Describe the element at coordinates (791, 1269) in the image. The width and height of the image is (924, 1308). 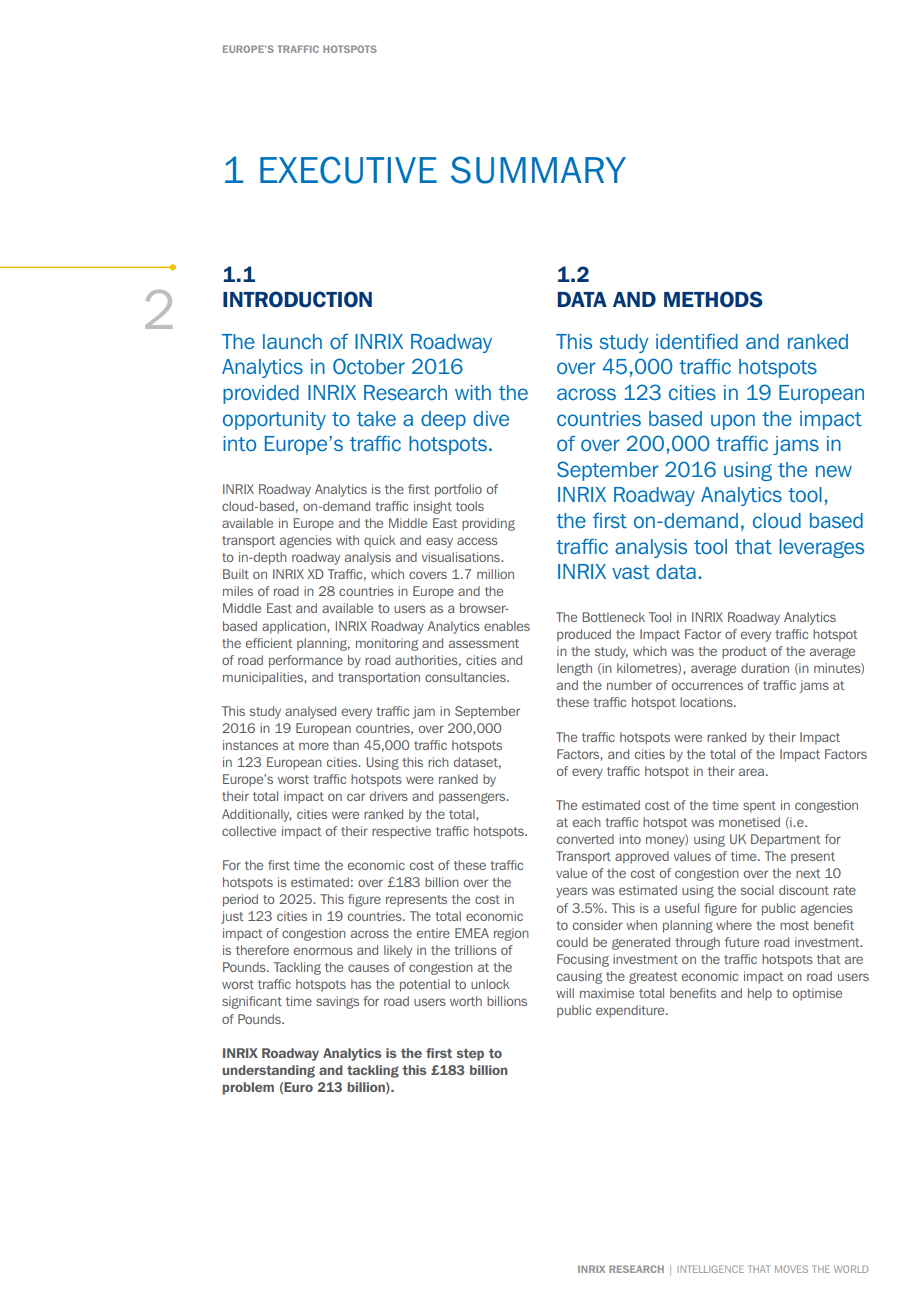
I see `MOVES` at that location.
